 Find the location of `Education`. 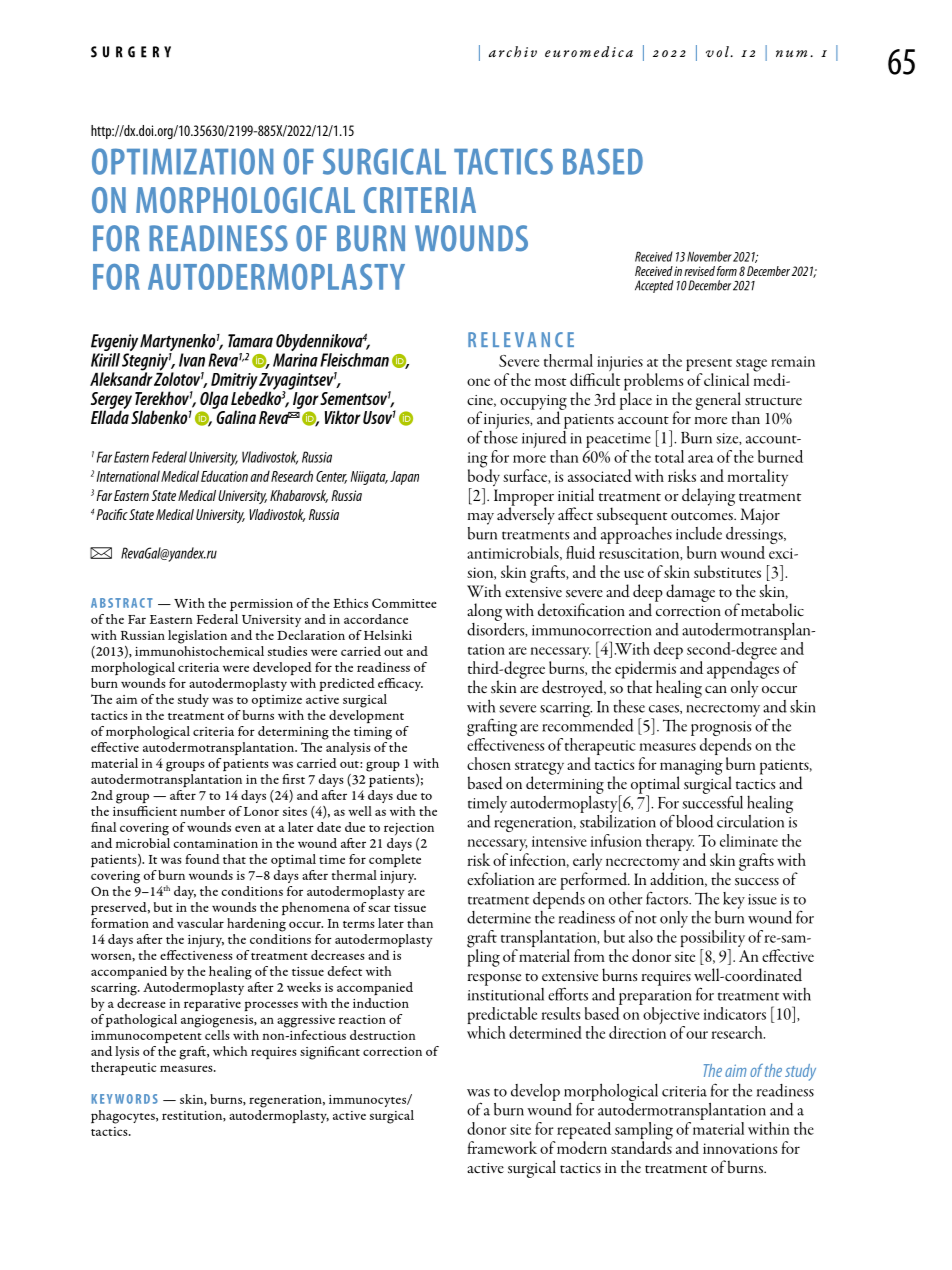

Education is located at coordinates (224, 476).
